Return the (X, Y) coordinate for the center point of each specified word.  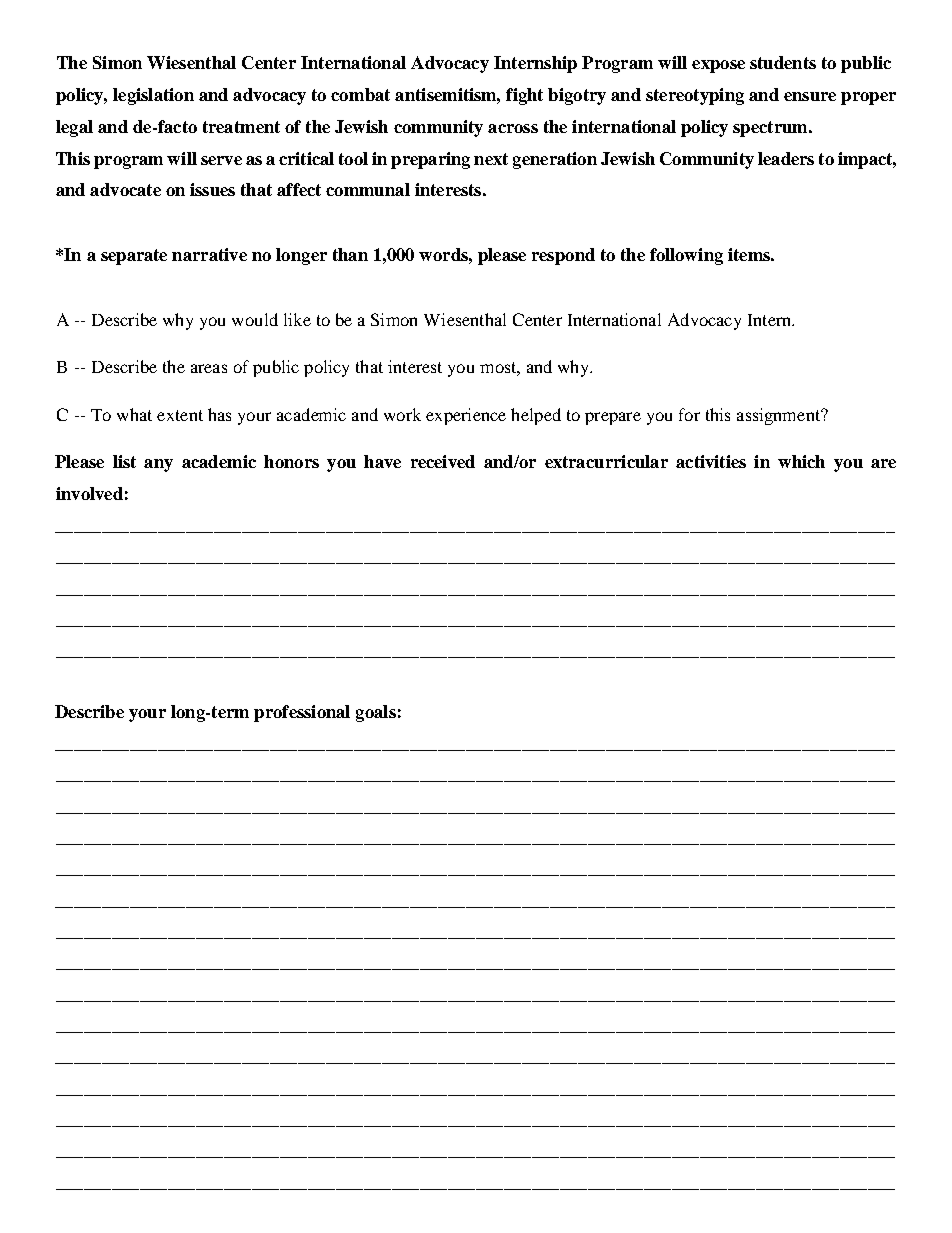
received (443, 461)
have (382, 461)
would (255, 319)
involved (89, 493)
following (686, 256)
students (783, 62)
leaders (786, 158)
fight (524, 96)
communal (368, 189)
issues (212, 189)
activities (711, 461)
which (801, 461)
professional (302, 713)
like (297, 319)
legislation (153, 96)
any (158, 465)
